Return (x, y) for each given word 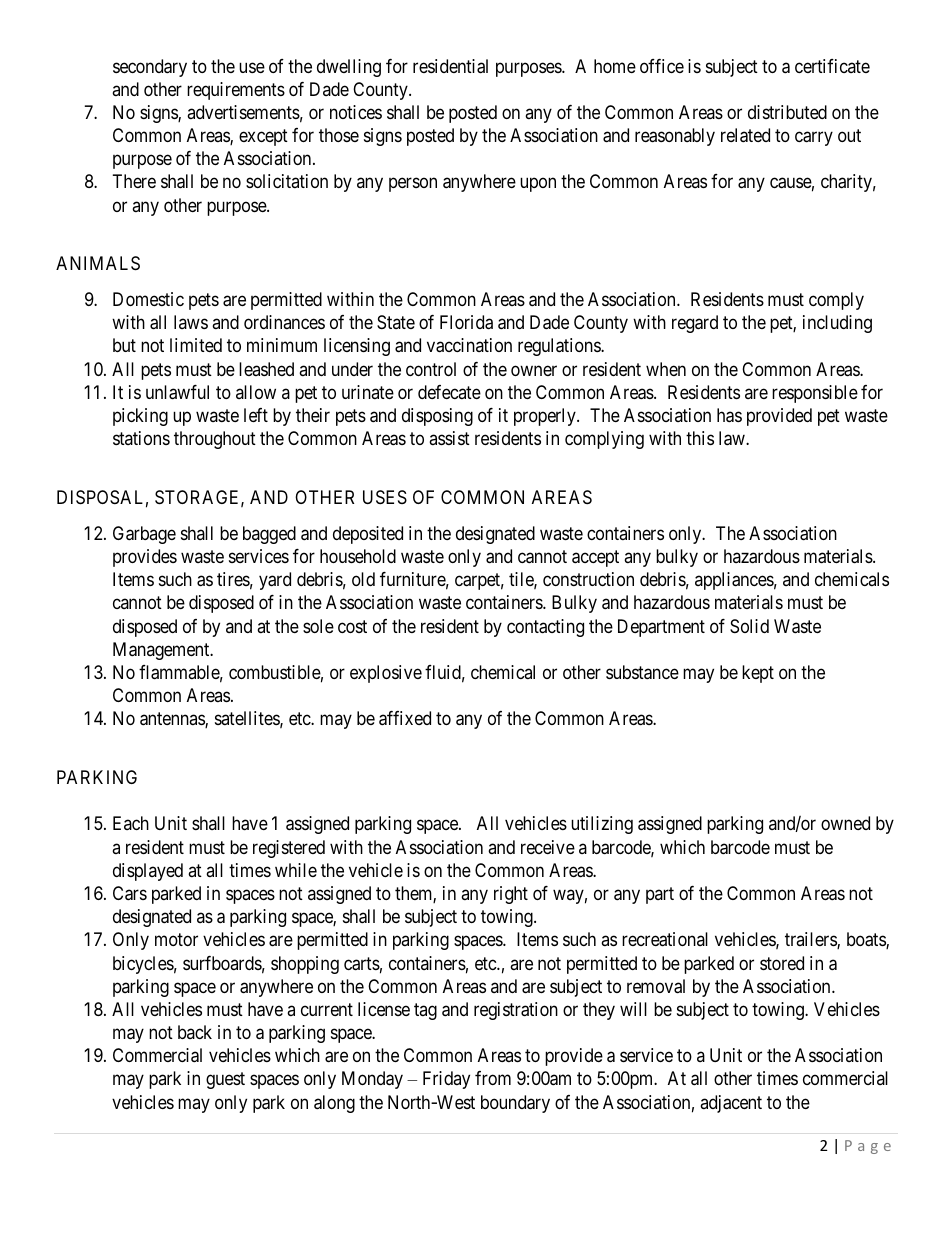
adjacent (731, 1104)
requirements (236, 91)
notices (356, 112)
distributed (787, 112)
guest (225, 1081)
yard (275, 581)
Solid (749, 626)
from (493, 1078)
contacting (545, 628)
